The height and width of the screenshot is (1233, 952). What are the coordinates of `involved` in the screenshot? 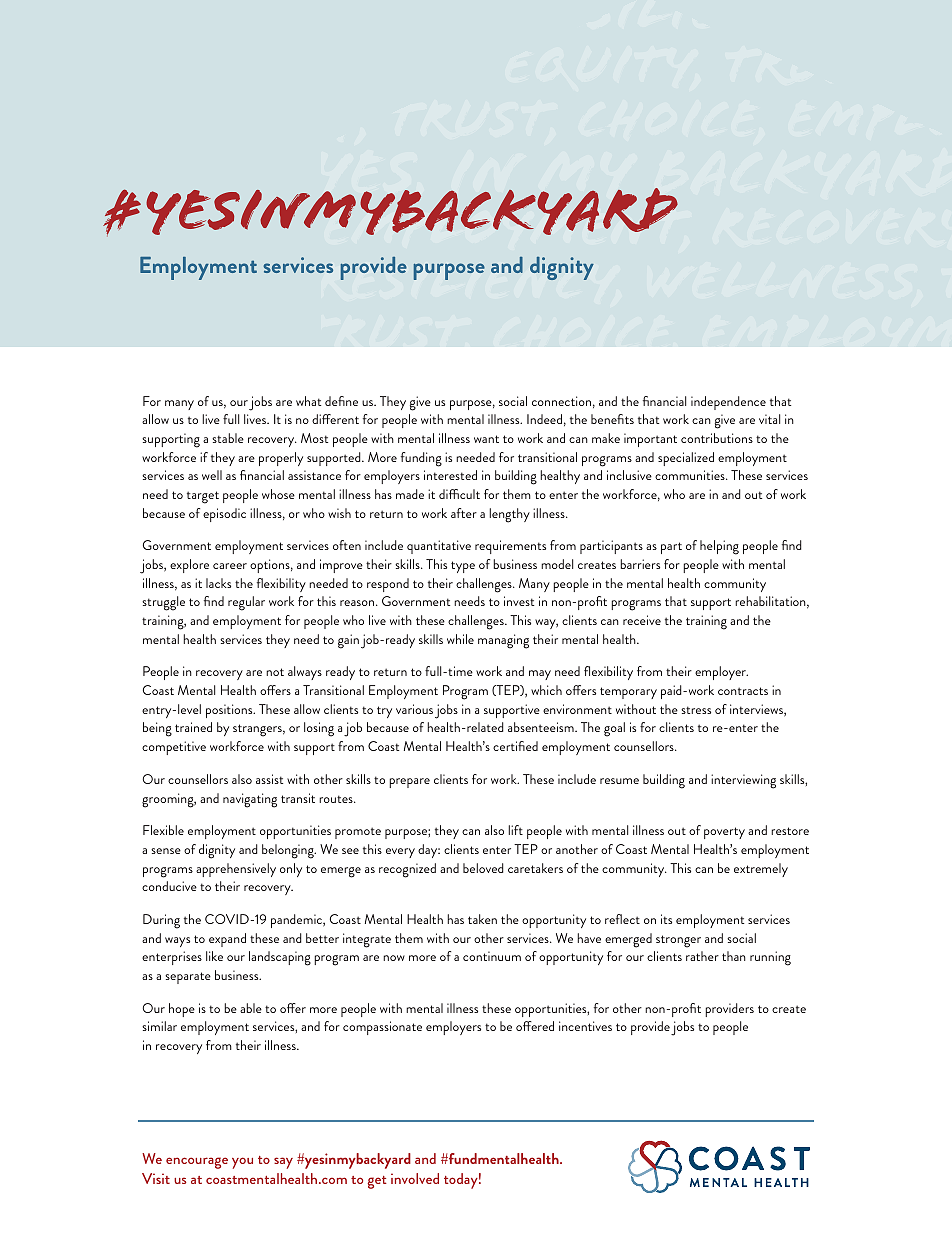 It's located at (415, 1178).
